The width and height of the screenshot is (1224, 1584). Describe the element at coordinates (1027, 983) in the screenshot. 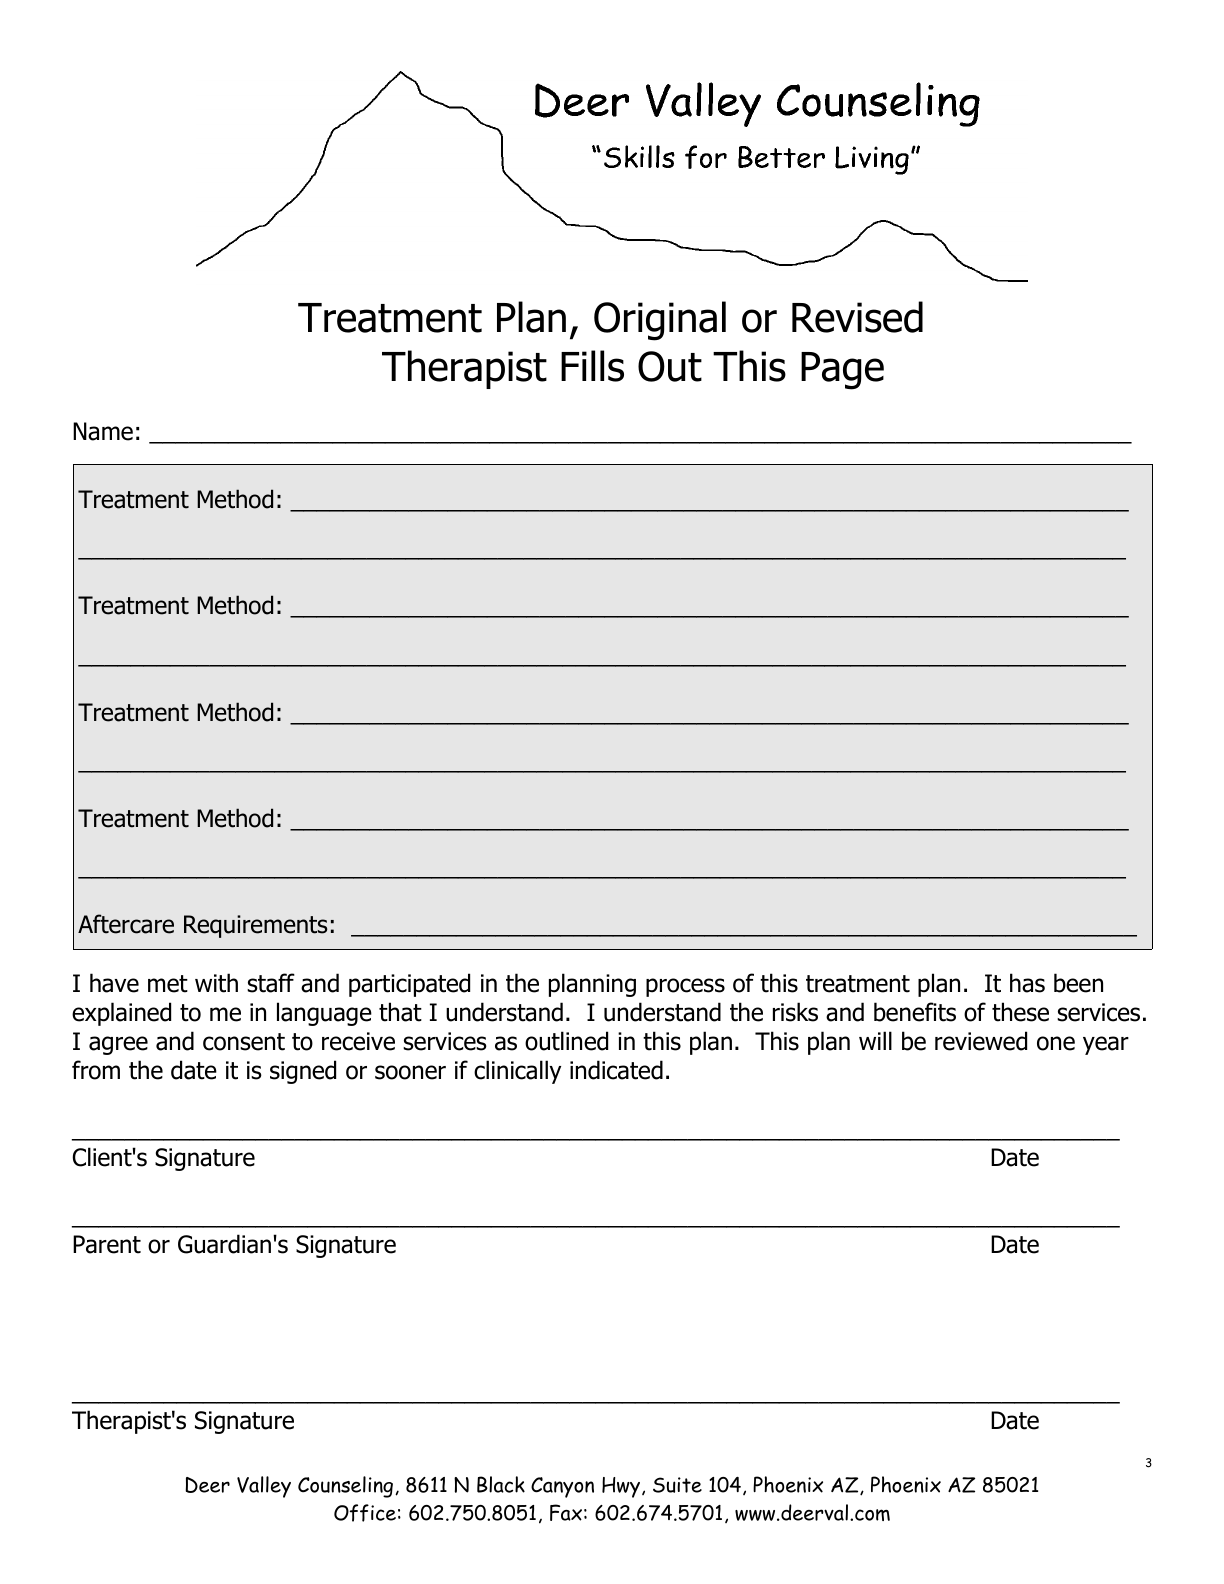

I see `has` at that location.
